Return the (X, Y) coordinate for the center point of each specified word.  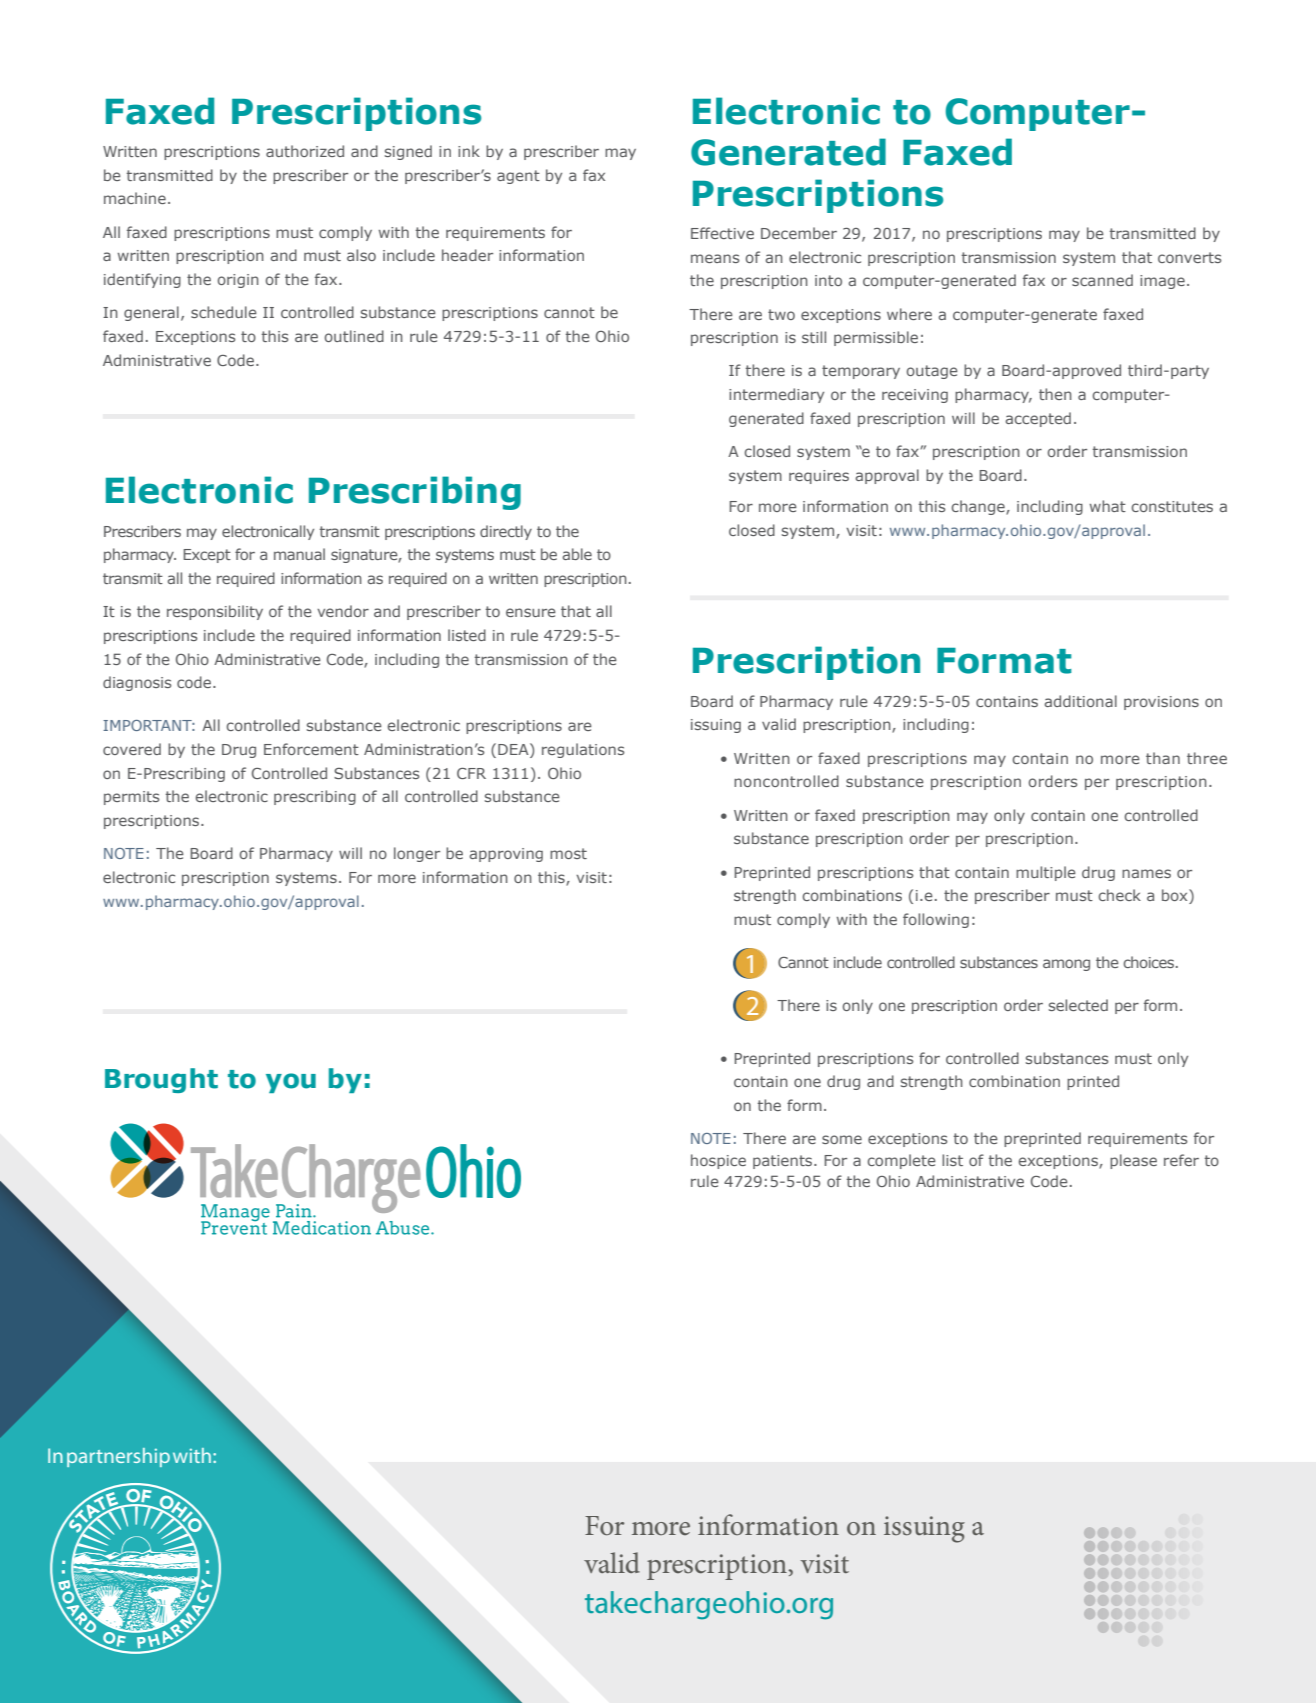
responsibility (215, 612)
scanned (1102, 280)
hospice (718, 1161)
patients (784, 1162)
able (577, 554)
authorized (305, 151)
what (1108, 506)
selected (1078, 1005)
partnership (118, 1457)
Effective (722, 233)
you (291, 1083)
